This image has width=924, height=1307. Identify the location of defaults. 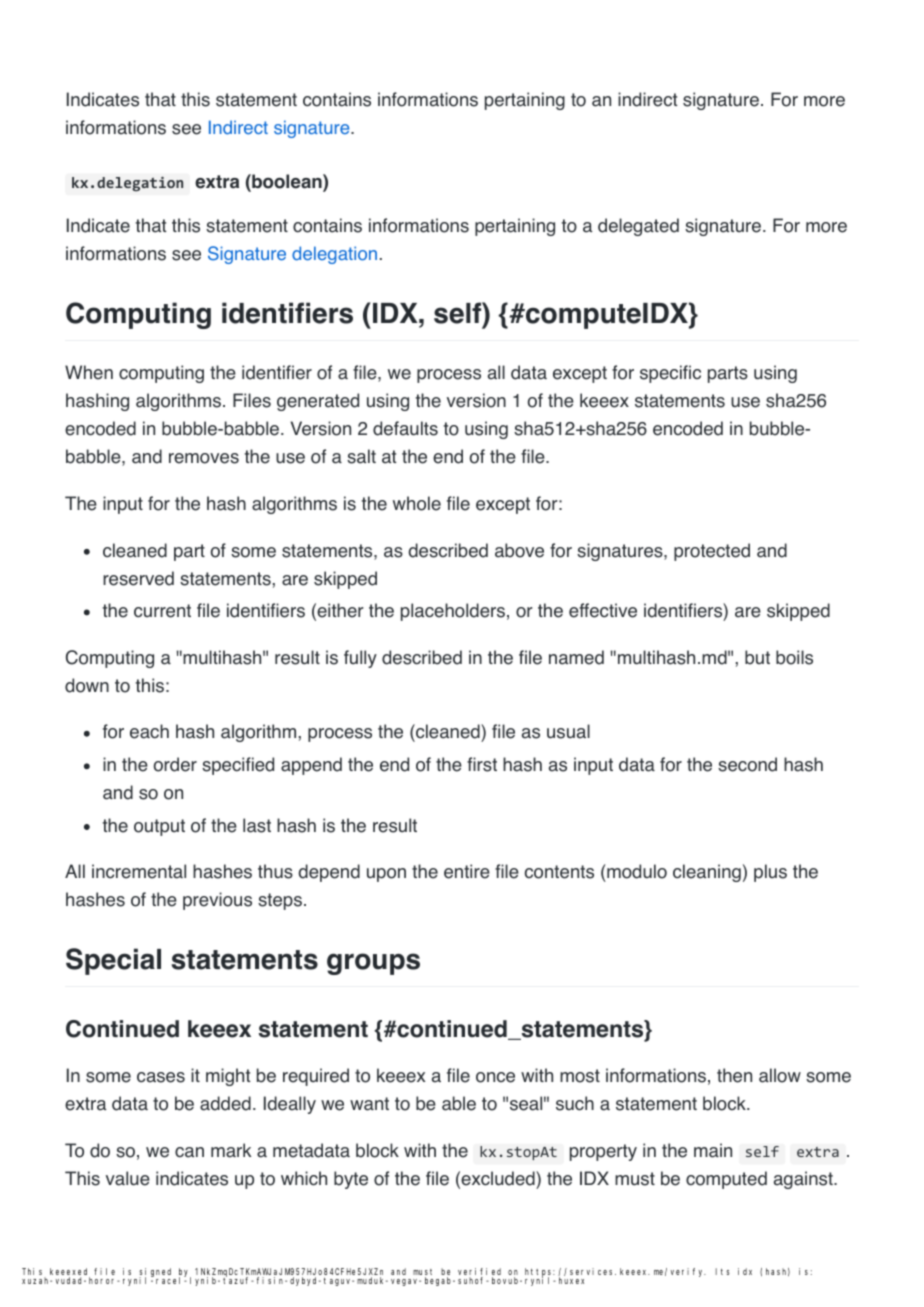
(405, 428).
